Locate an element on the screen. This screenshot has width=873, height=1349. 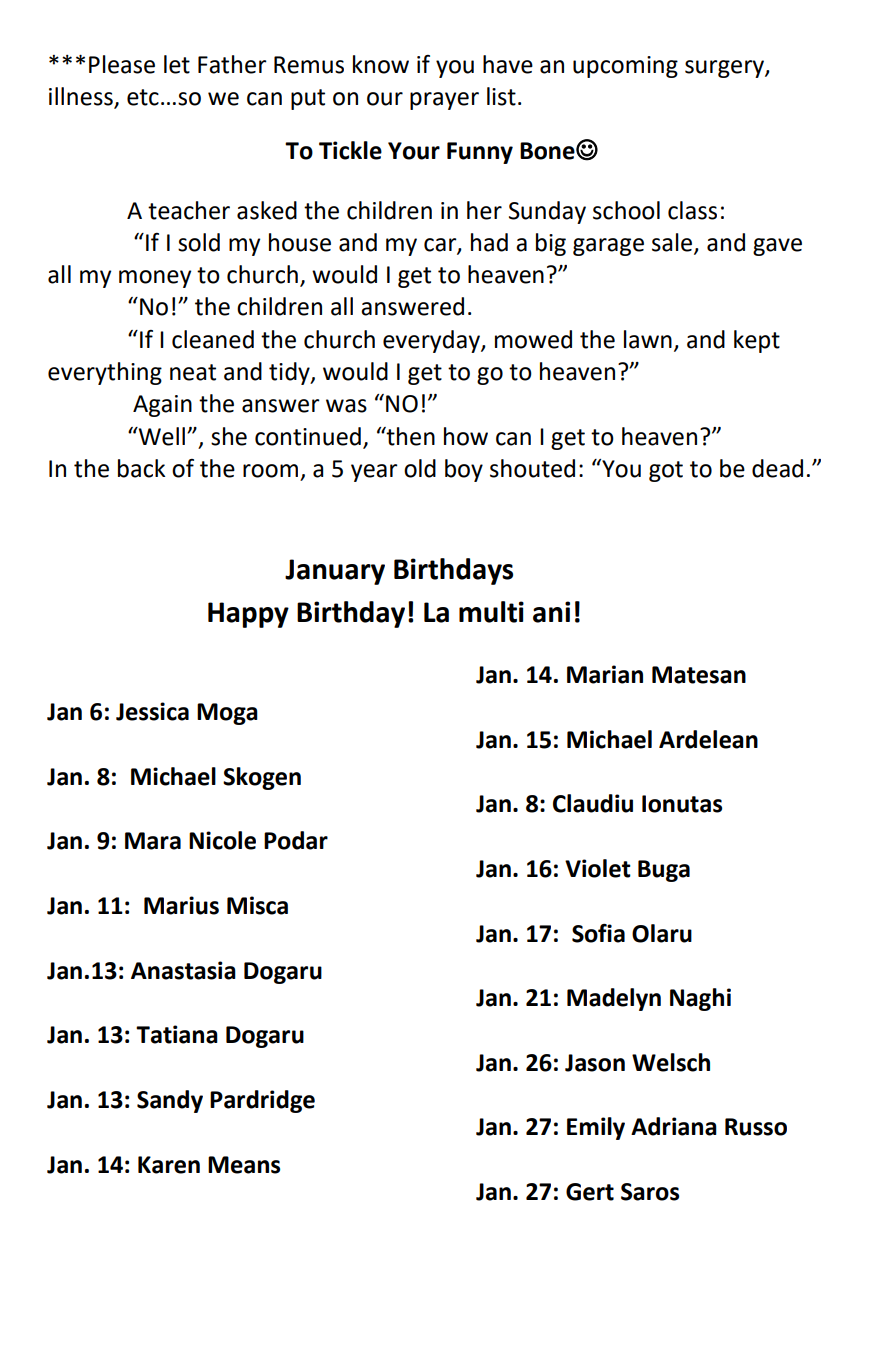
neat is located at coordinates (193, 372).
